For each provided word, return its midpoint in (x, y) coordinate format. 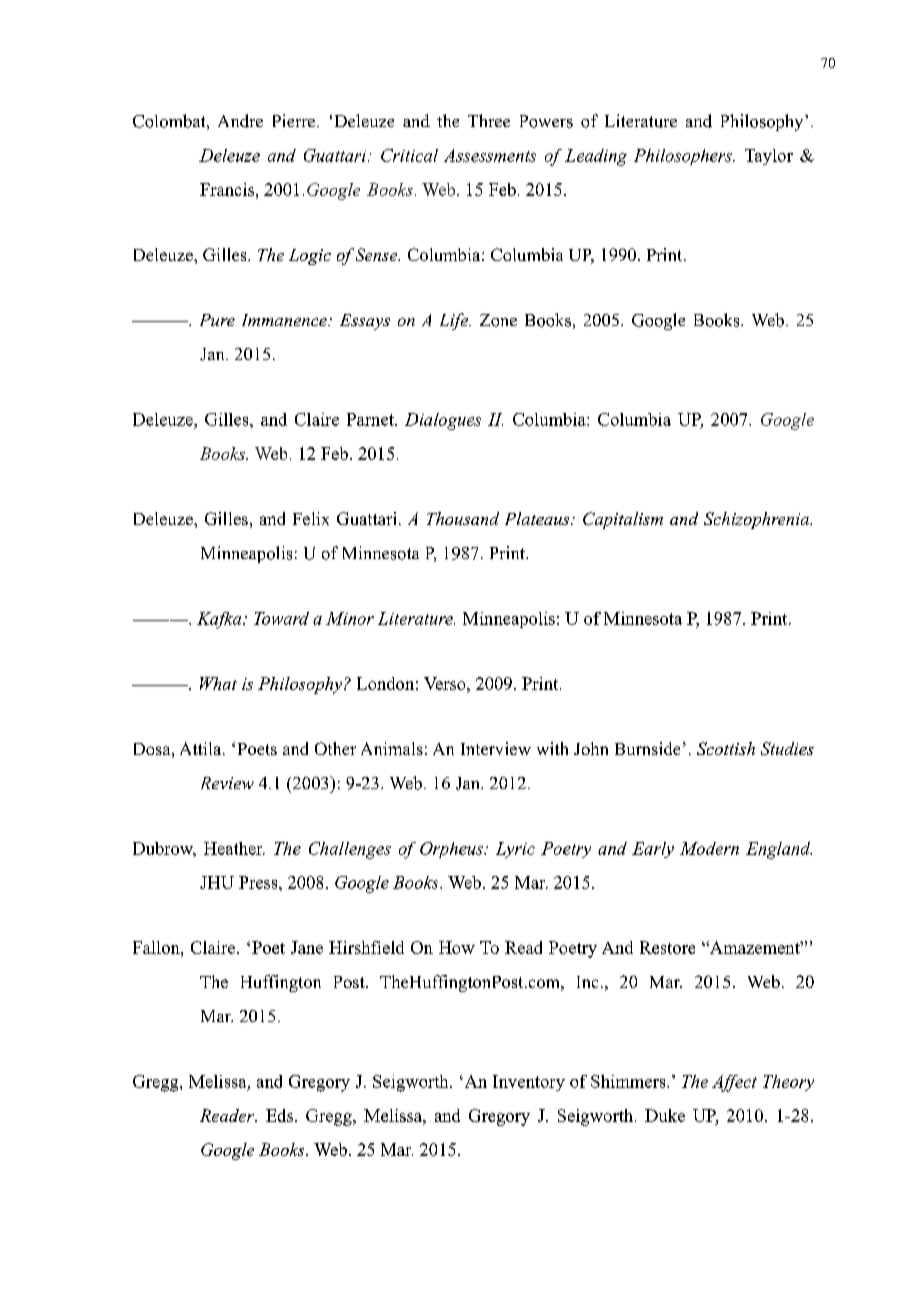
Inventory (529, 1083)
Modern (709, 848)
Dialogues (443, 421)
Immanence (285, 320)
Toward (281, 618)
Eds (279, 1115)
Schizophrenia (758, 520)
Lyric (515, 850)
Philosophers (684, 157)
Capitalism (623, 520)
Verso (446, 683)
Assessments (490, 155)
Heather (234, 848)
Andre (240, 121)
